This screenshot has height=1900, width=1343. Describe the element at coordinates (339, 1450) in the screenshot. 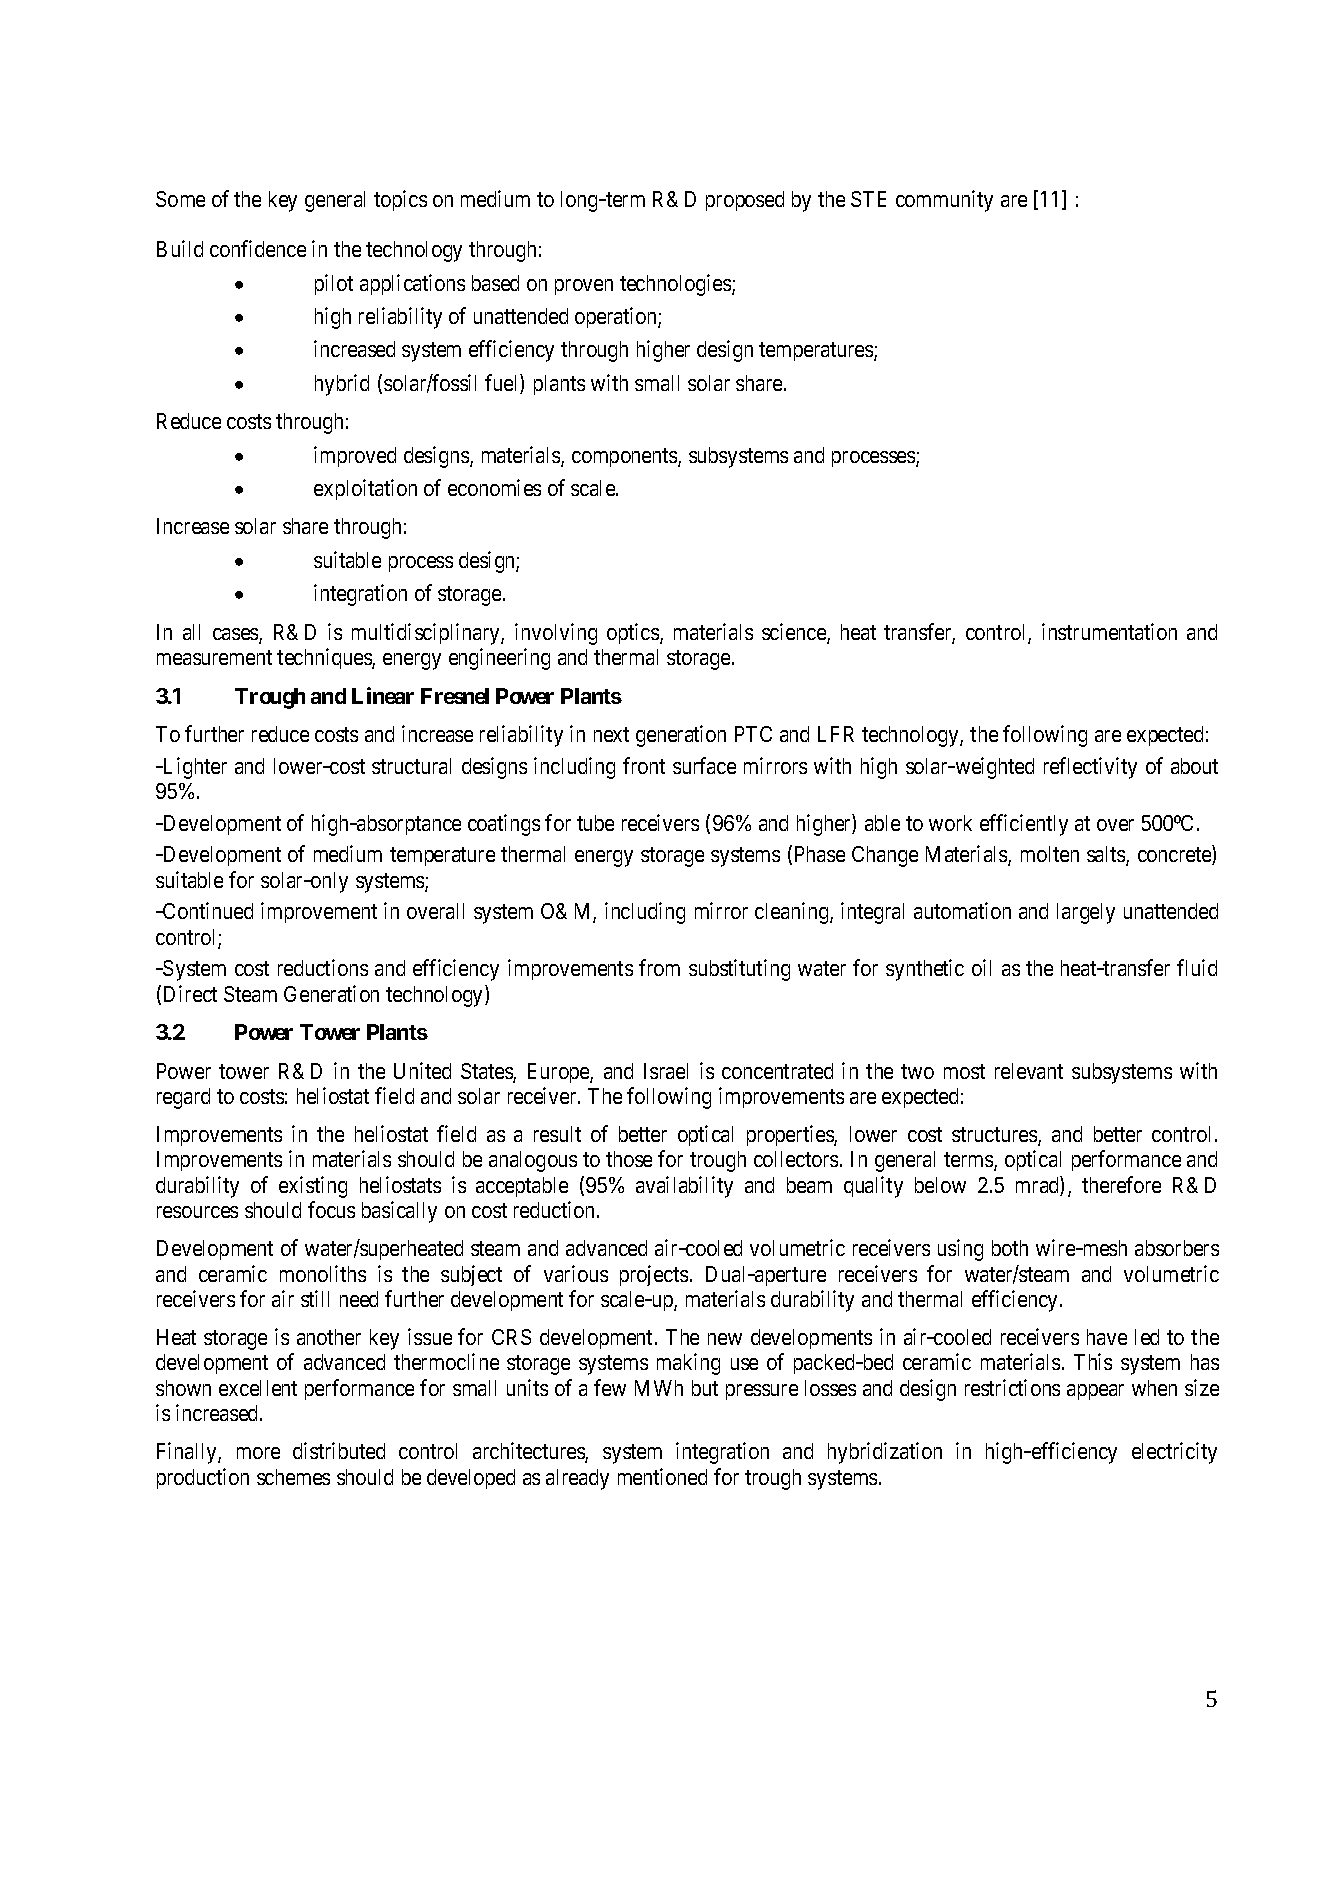

I see `distributed` at that location.
